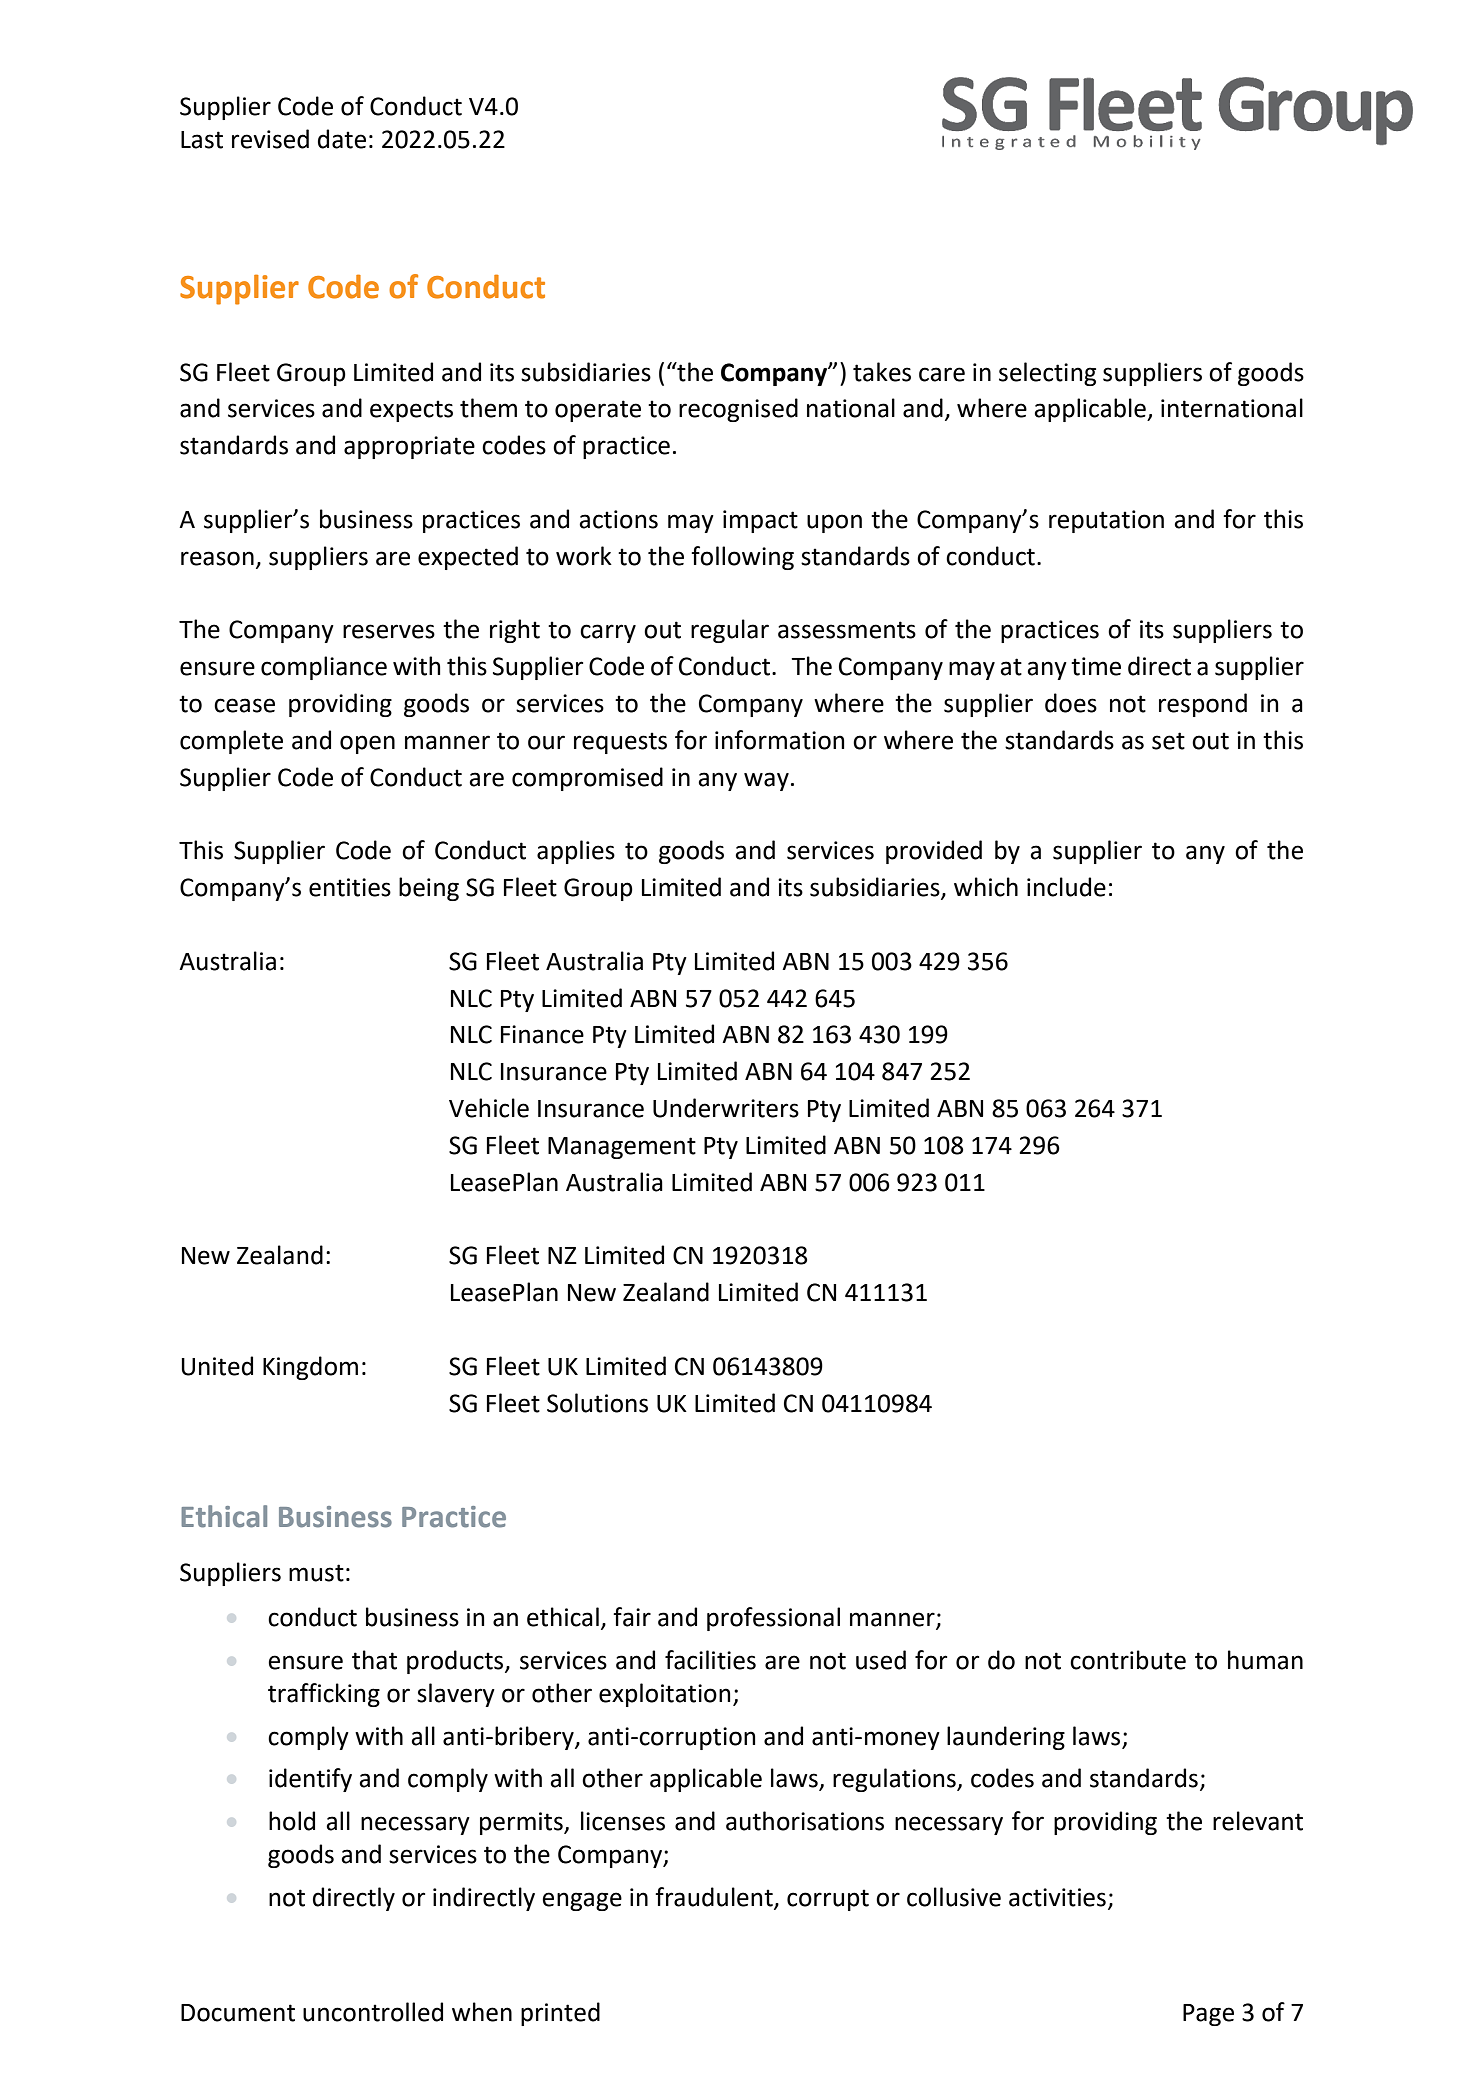 This page has height=2099, width=1484. What do you see at coordinates (1168, 741) in the page?
I see `set` at bounding box center [1168, 741].
